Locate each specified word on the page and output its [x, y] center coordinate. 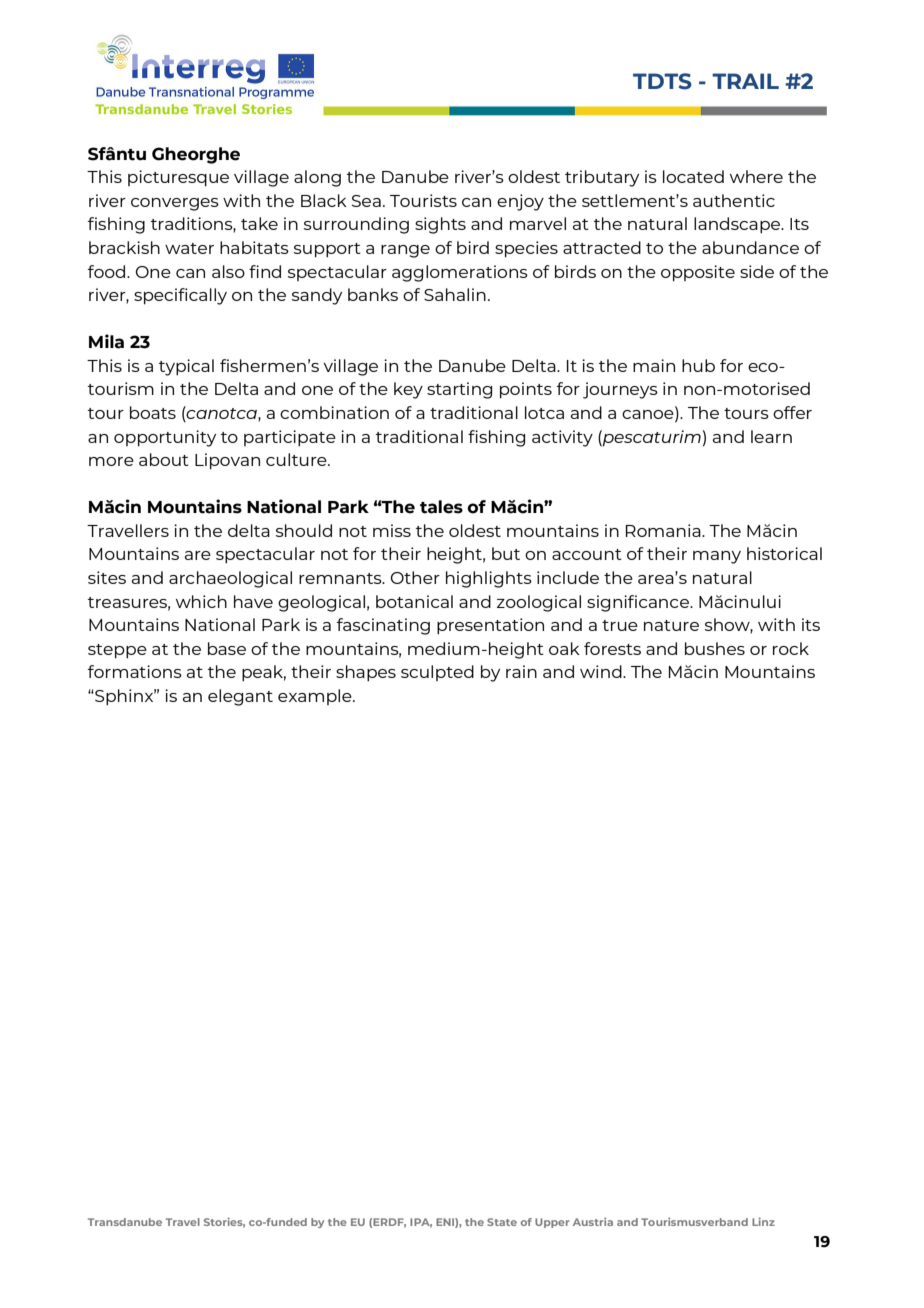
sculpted [437, 673]
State [502, 1222]
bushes [715, 648]
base [227, 648]
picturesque [178, 178]
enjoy [520, 202]
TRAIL [745, 81]
